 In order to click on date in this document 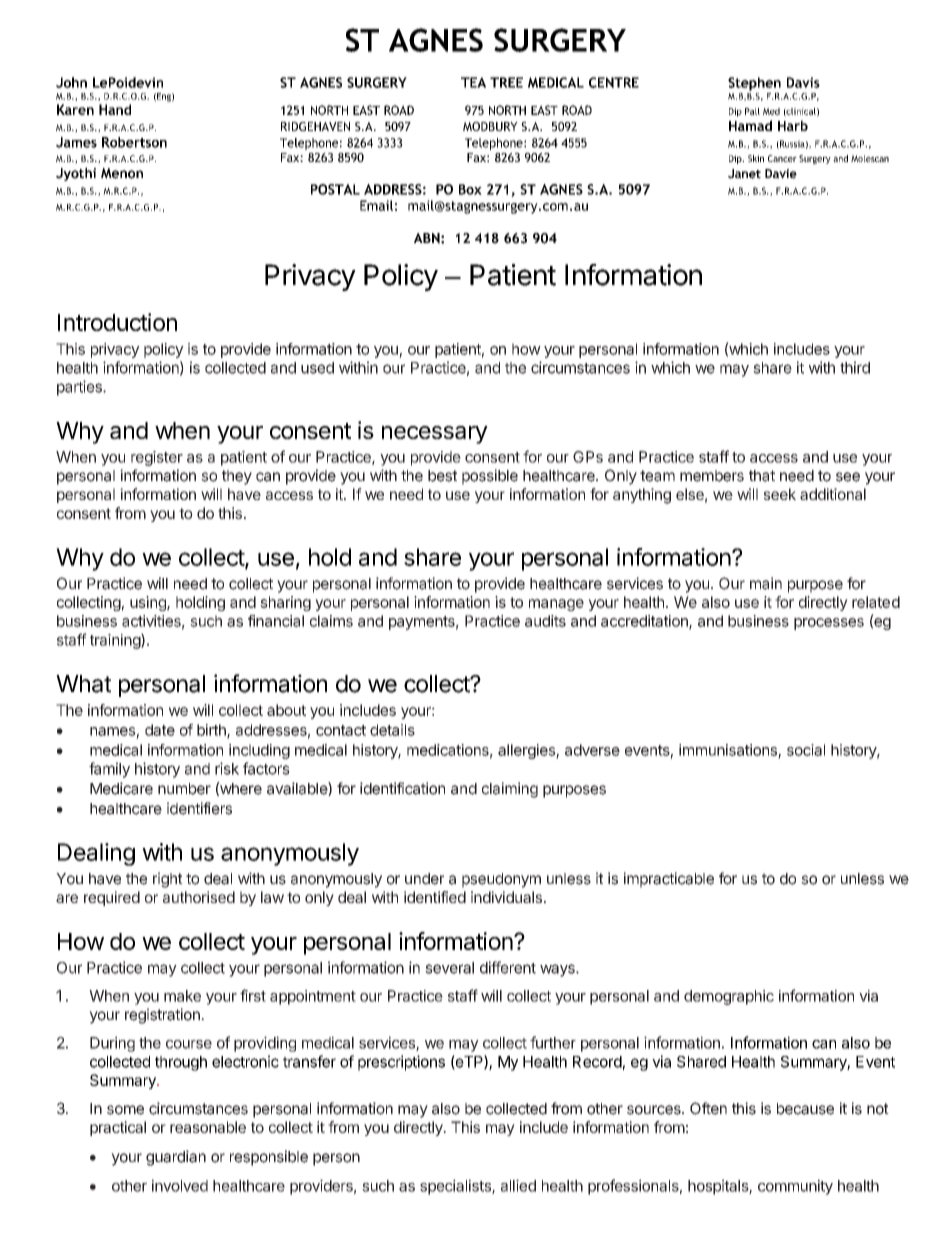, I will do `click(160, 730)`.
